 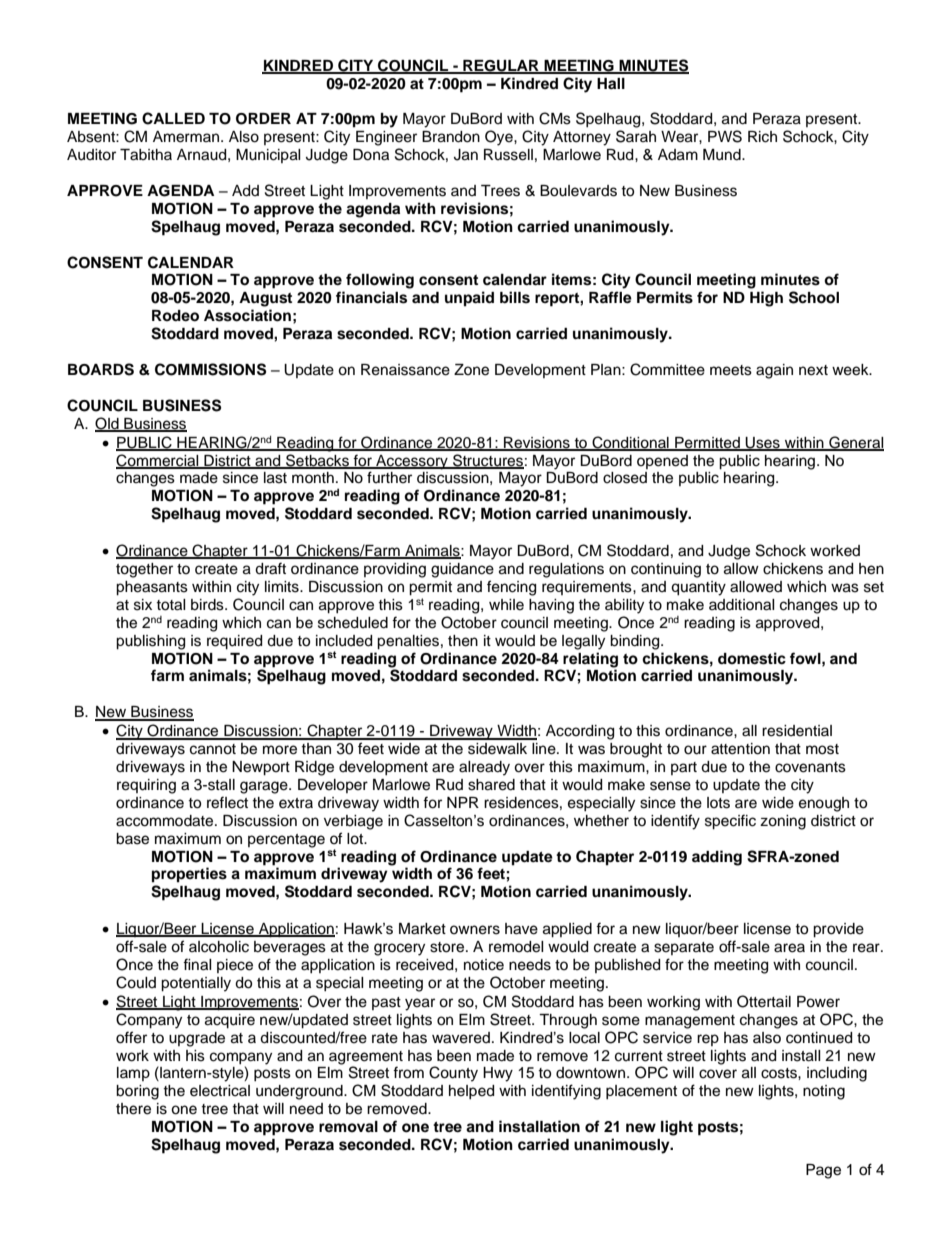 What do you see at coordinates (210, 369) in the page?
I see `COMMISSIONS` at bounding box center [210, 369].
